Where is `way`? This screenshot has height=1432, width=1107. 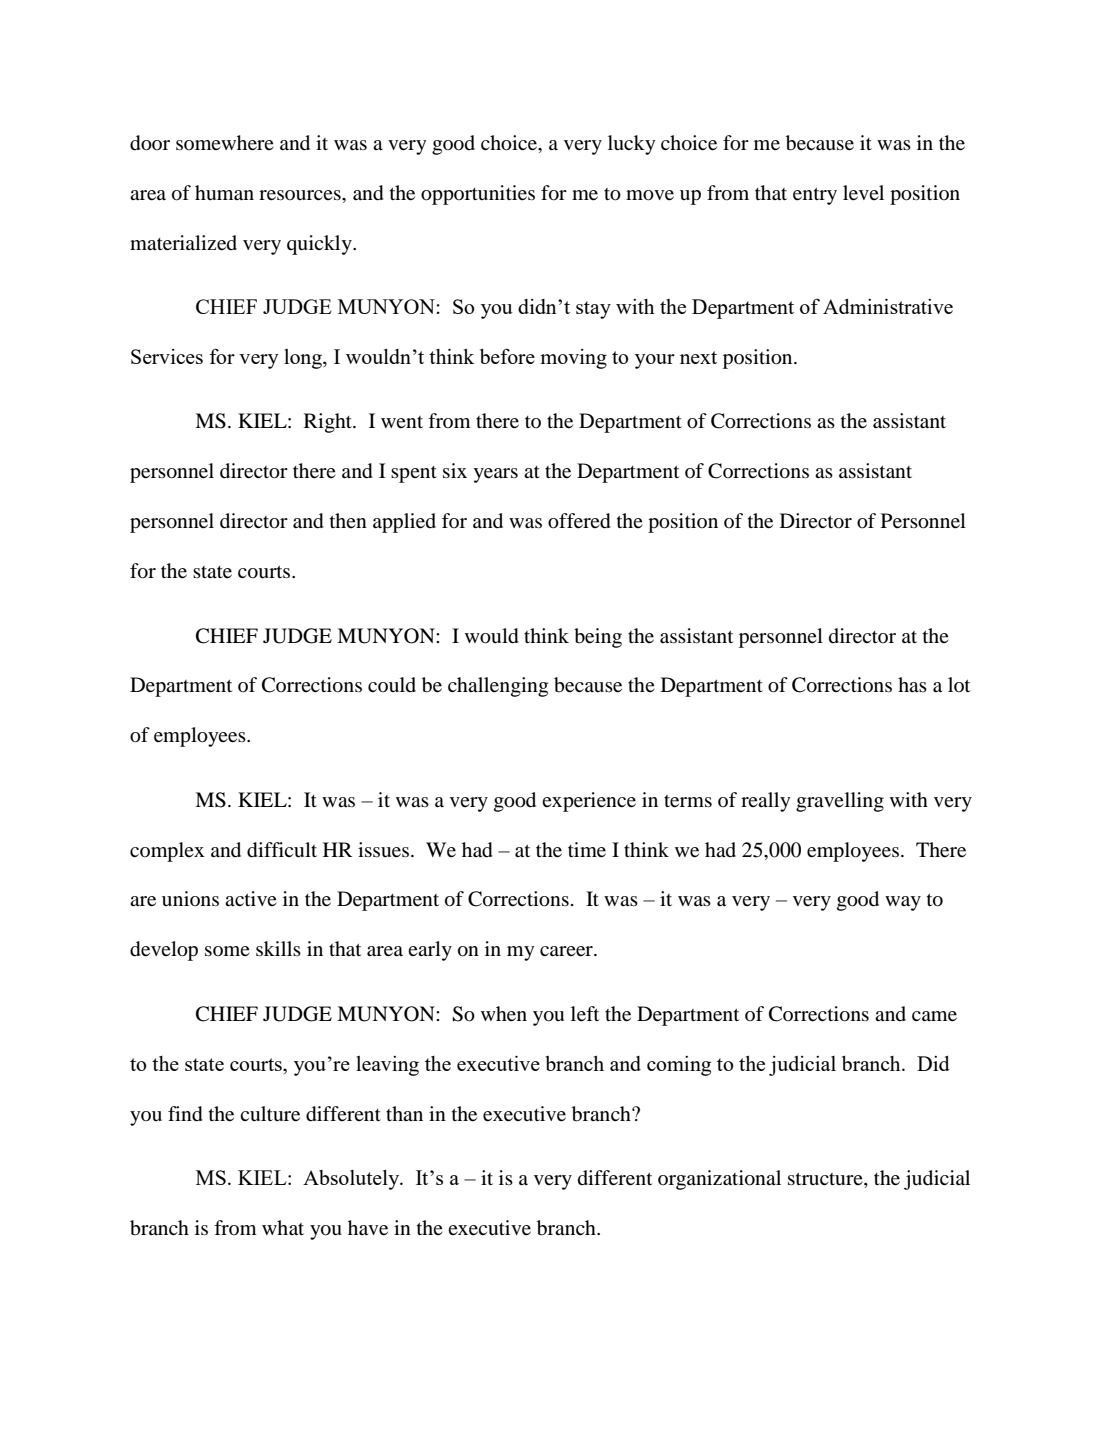 way is located at coordinates (903, 903).
